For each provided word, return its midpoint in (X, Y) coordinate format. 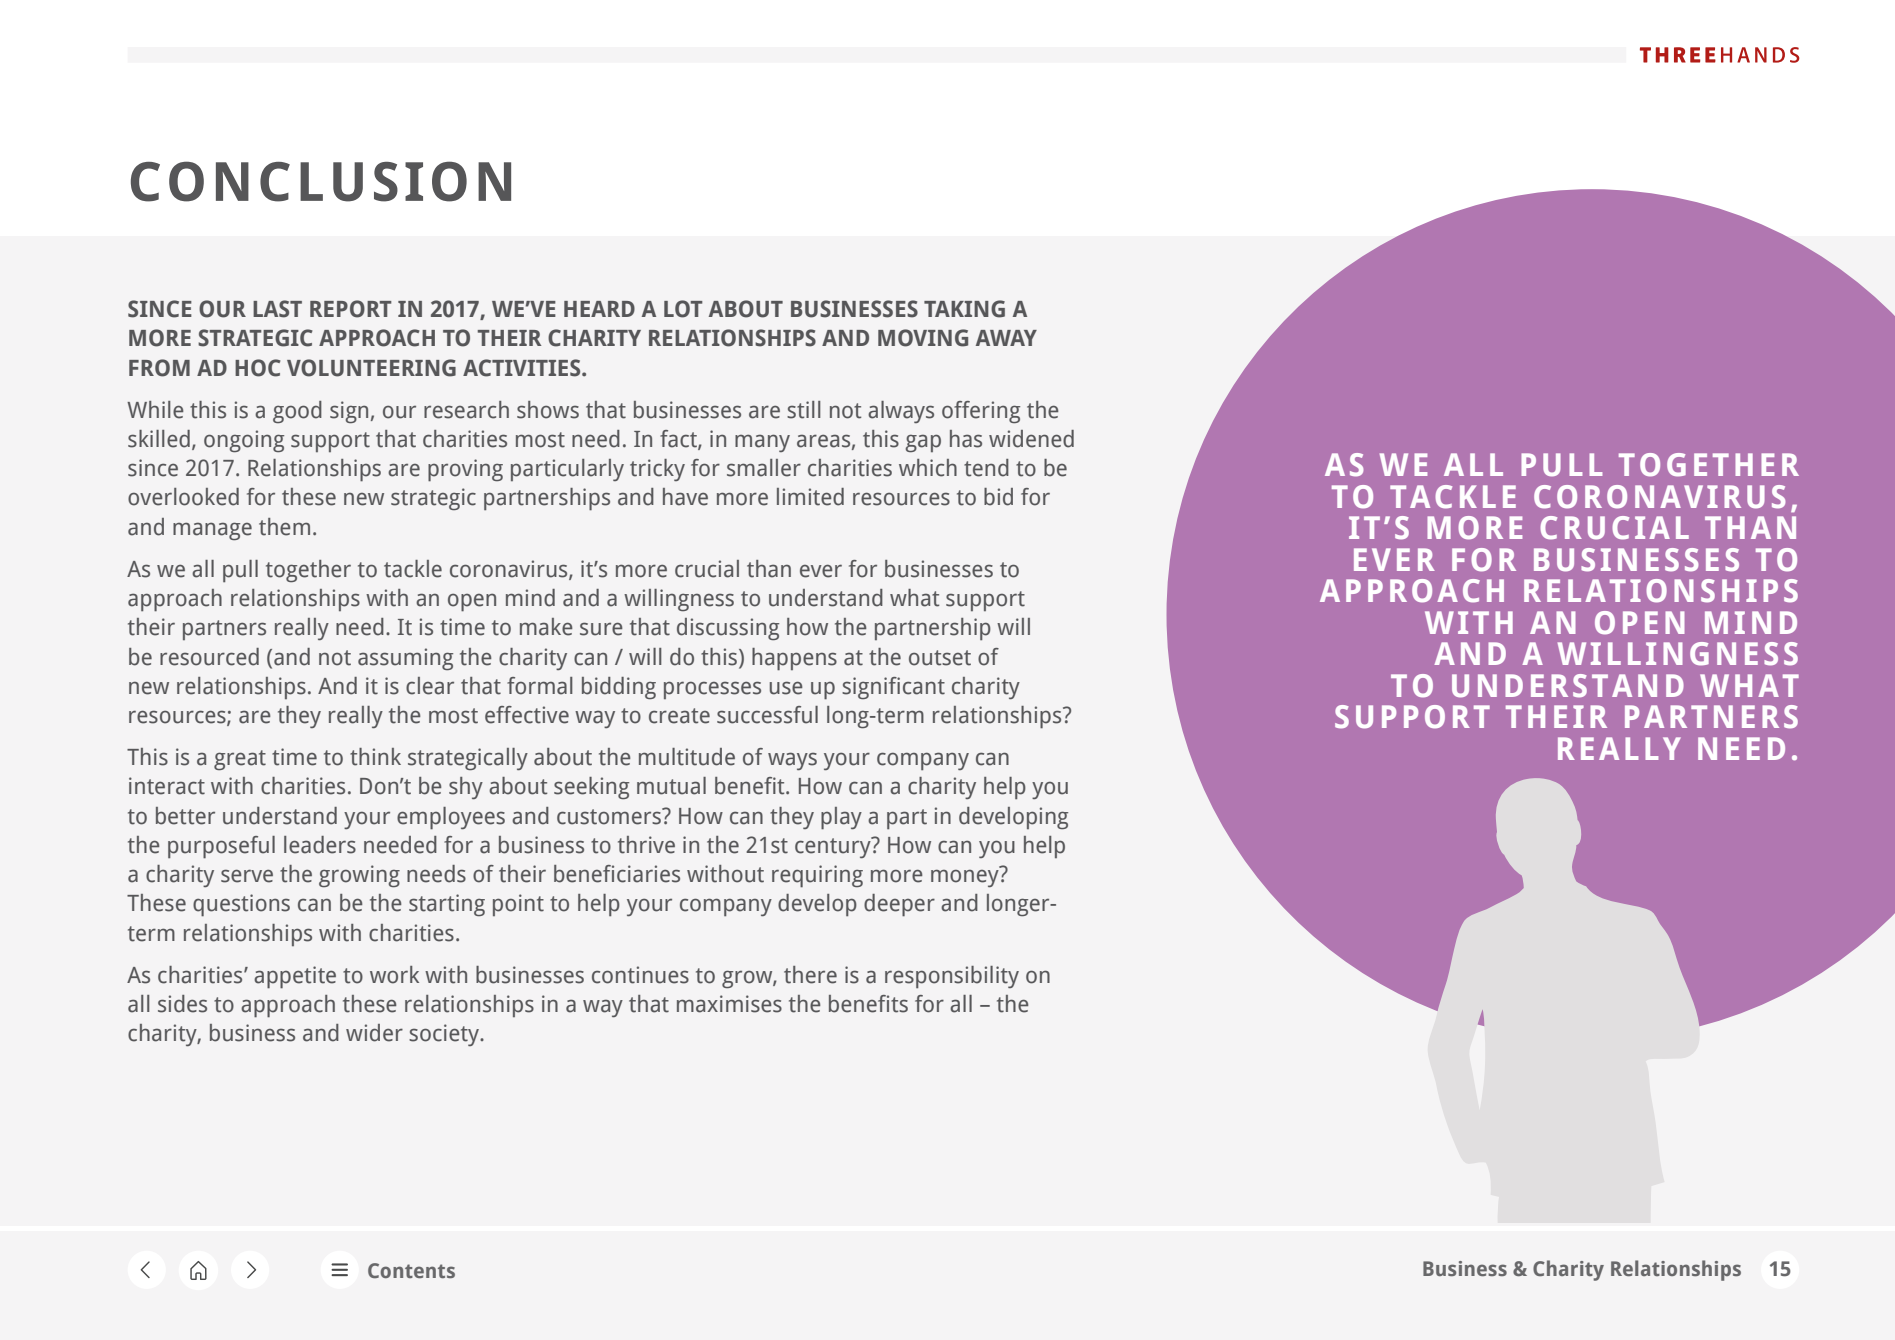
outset (940, 658)
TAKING (964, 309)
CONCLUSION (321, 181)
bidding (619, 688)
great (240, 760)
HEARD (599, 309)
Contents (411, 1270)
